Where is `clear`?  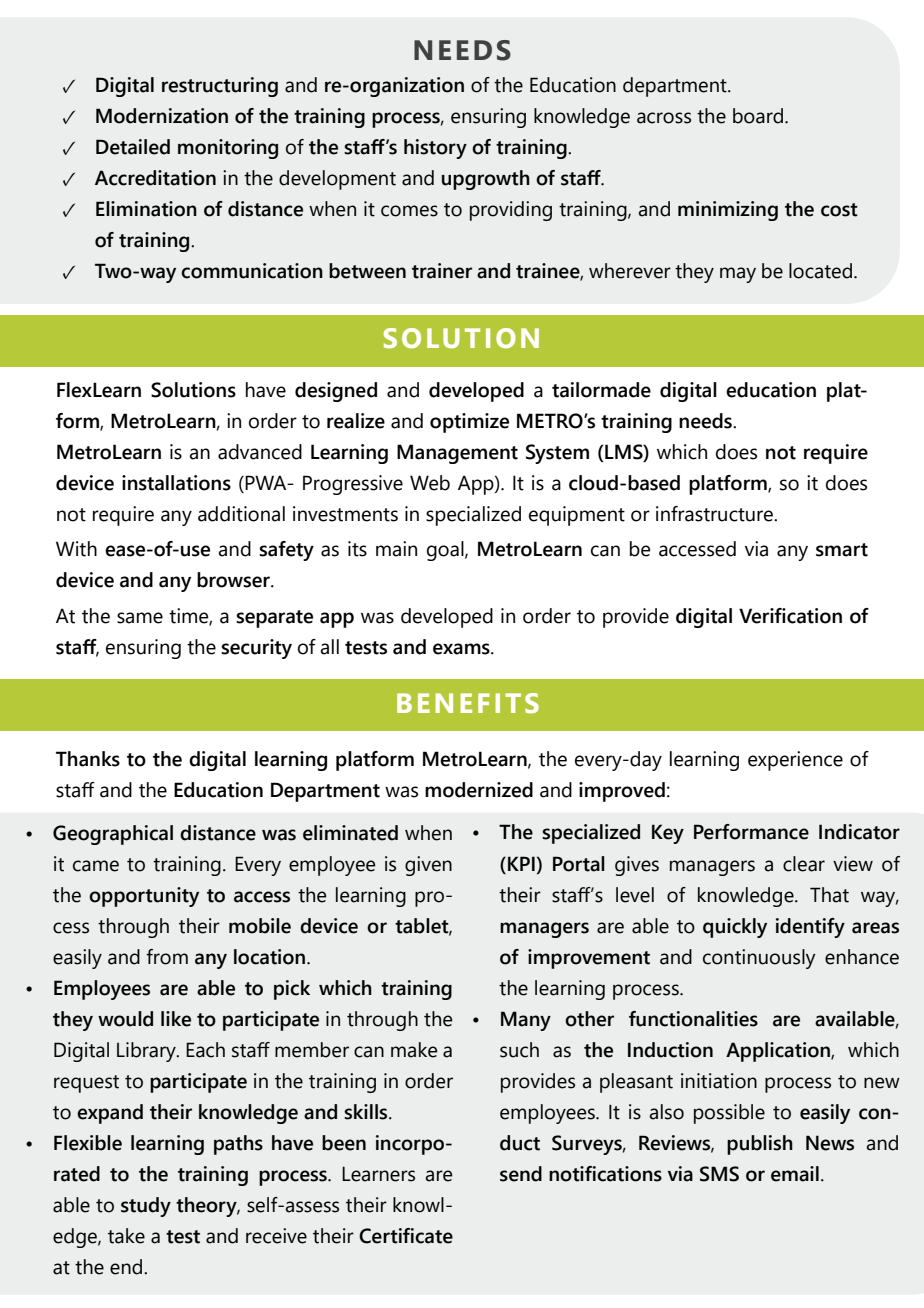 clear is located at coordinates (804, 864).
